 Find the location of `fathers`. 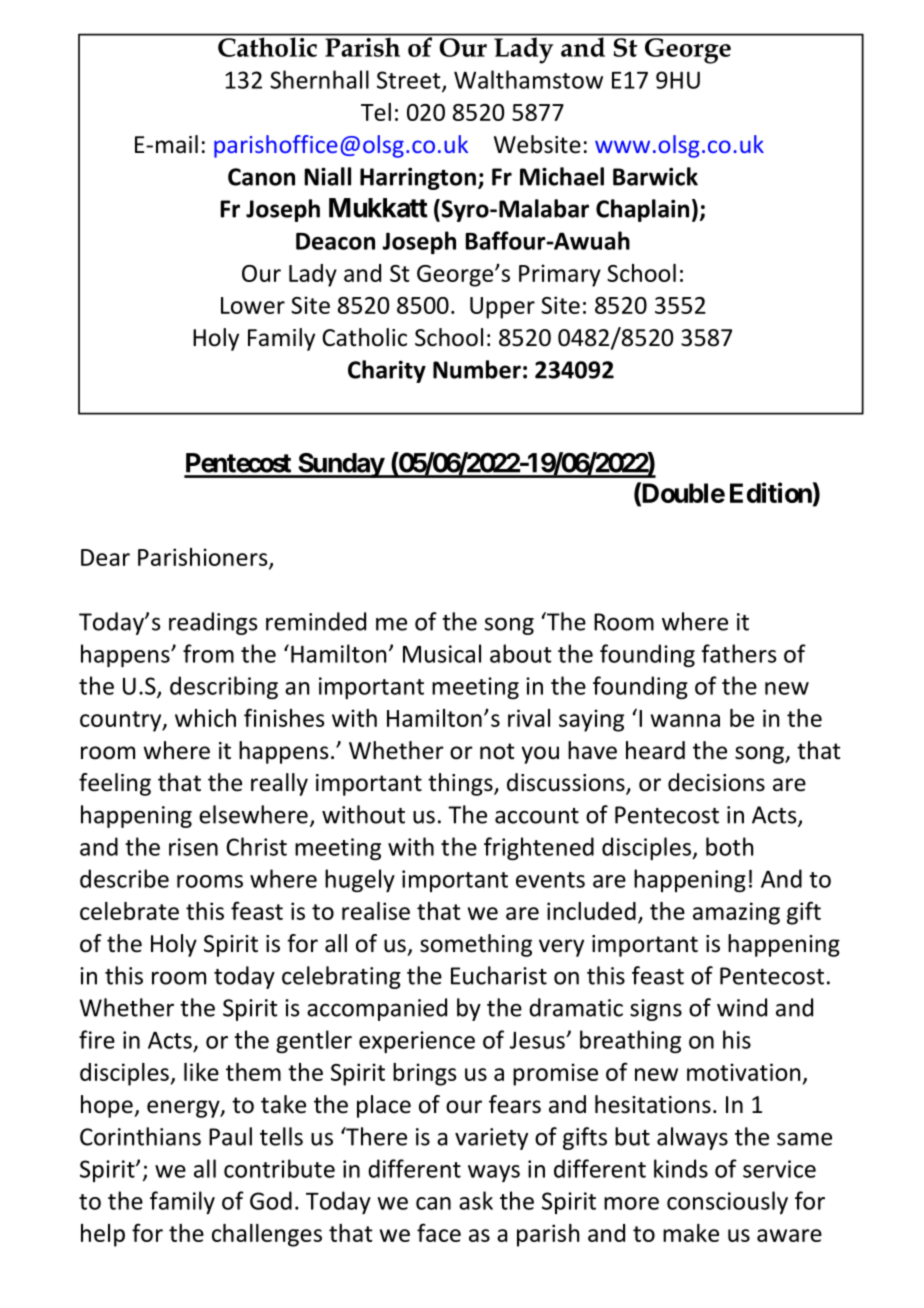

fathers is located at coordinates (738, 653).
